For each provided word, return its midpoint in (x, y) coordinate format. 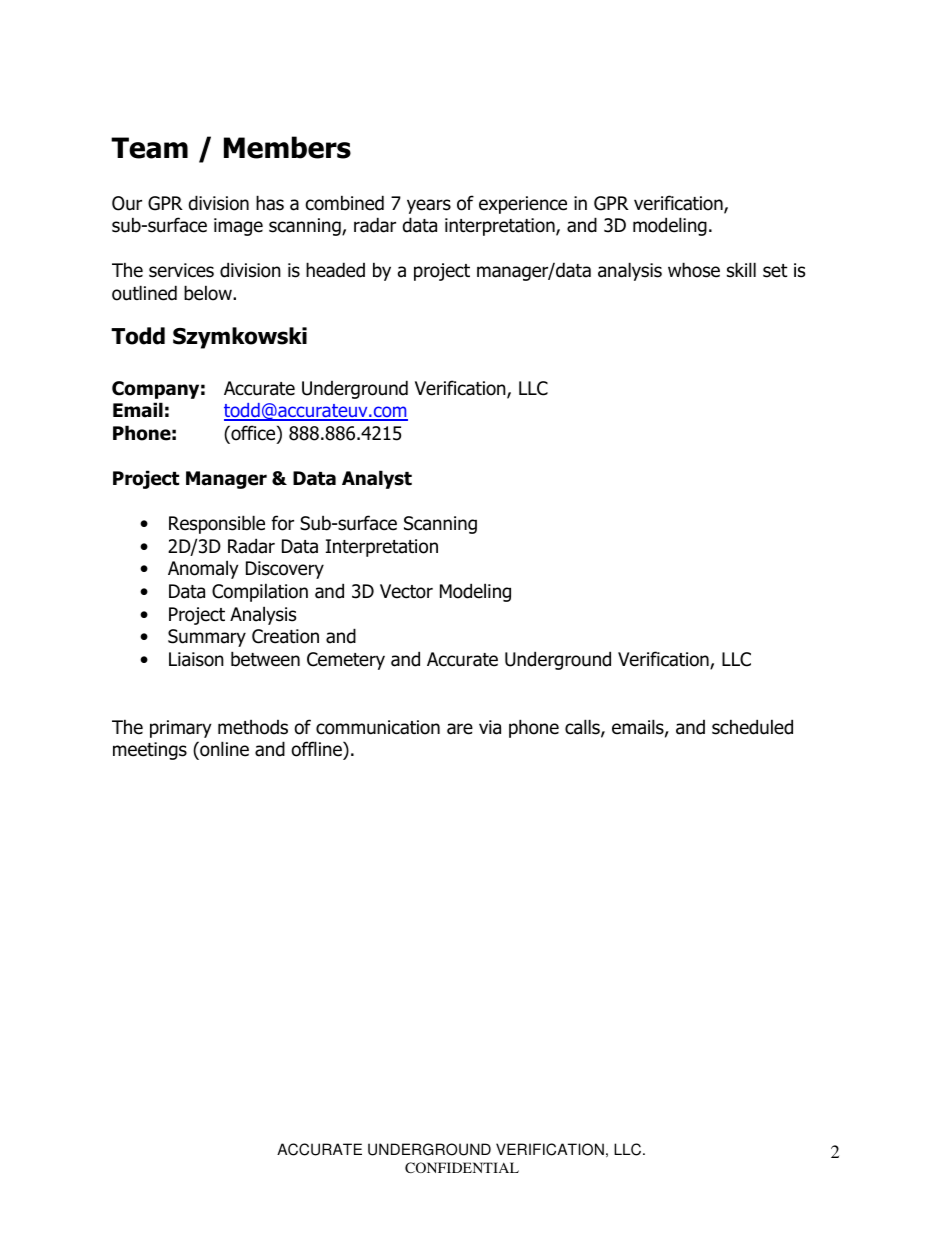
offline (317, 749)
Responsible (217, 524)
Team (149, 148)
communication (378, 727)
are (460, 729)
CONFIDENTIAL (462, 1167)
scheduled (752, 727)
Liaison (196, 659)
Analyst (377, 479)
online (223, 749)
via (490, 727)
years (429, 206)
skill (741, 270)
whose (694, 270)
